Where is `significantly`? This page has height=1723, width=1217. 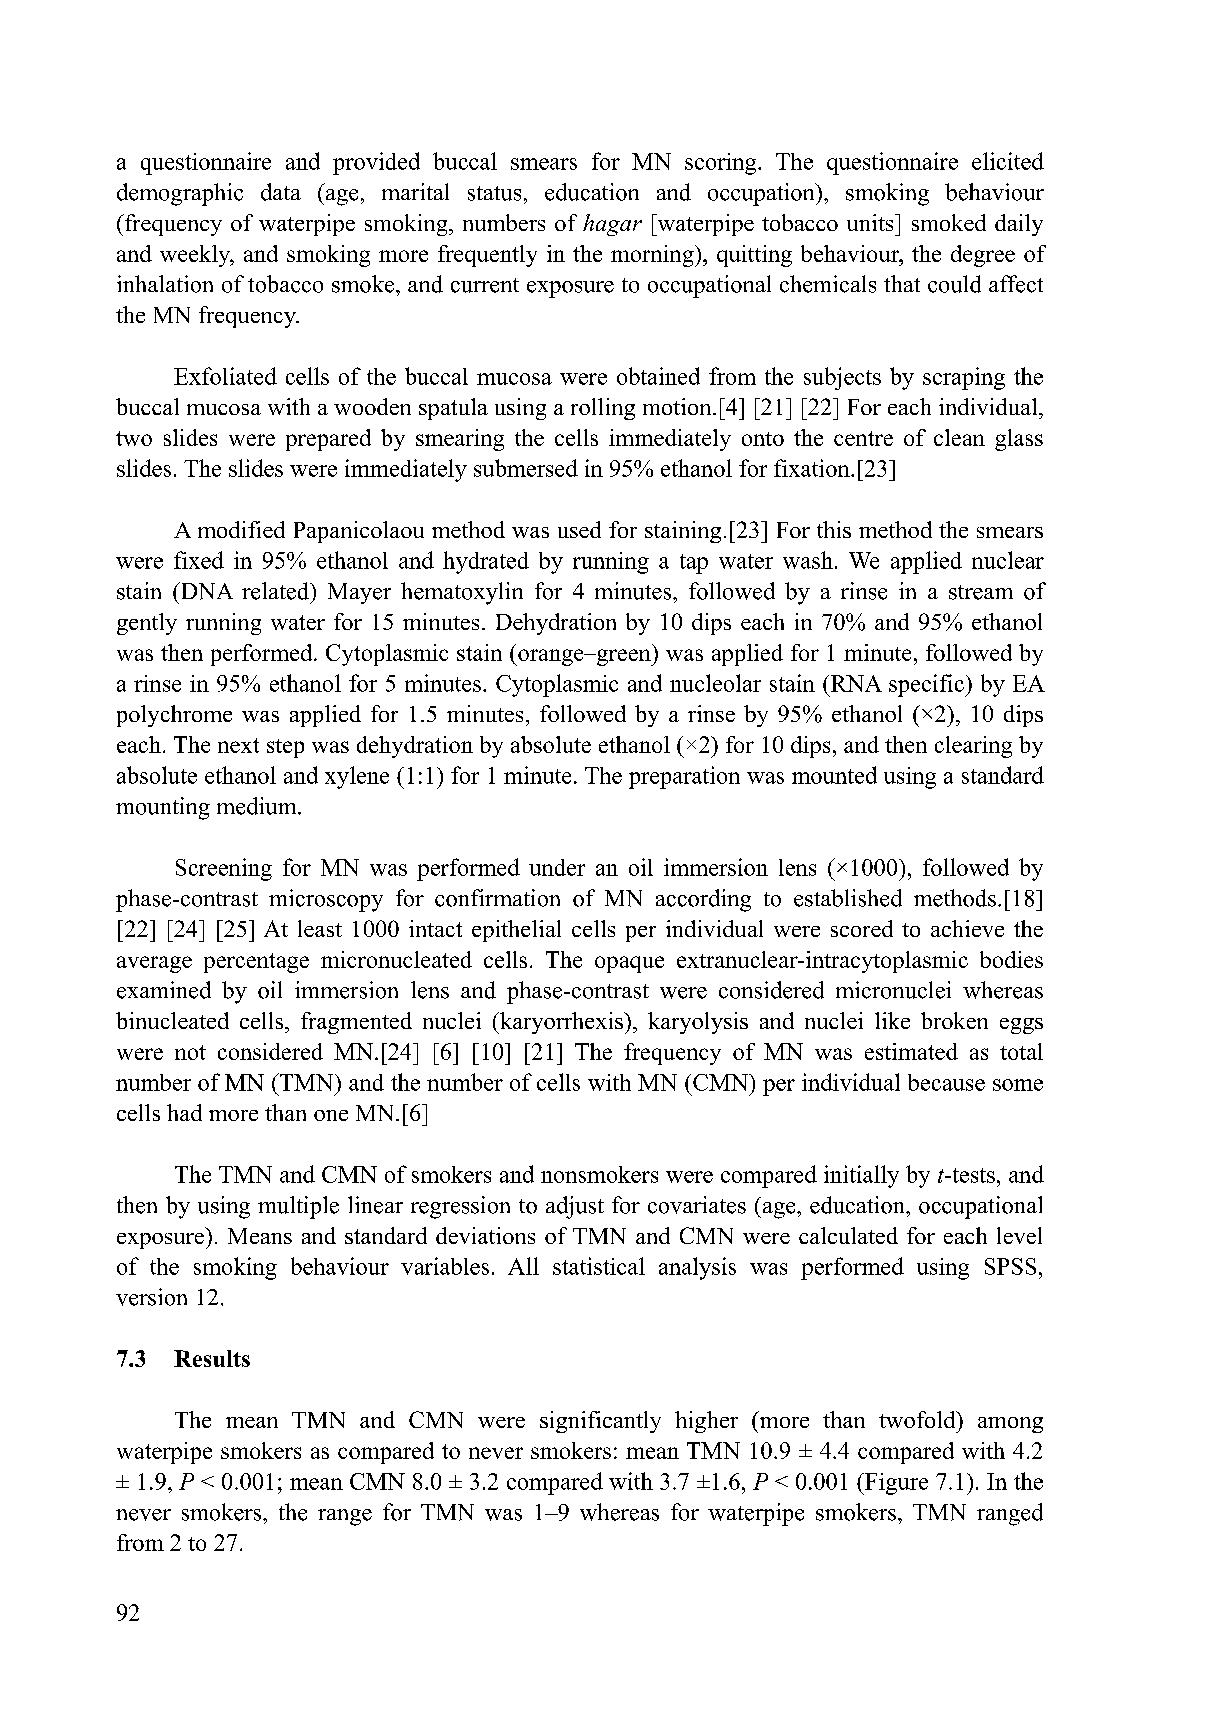 significantly is located at coordinates (600, 1422).
